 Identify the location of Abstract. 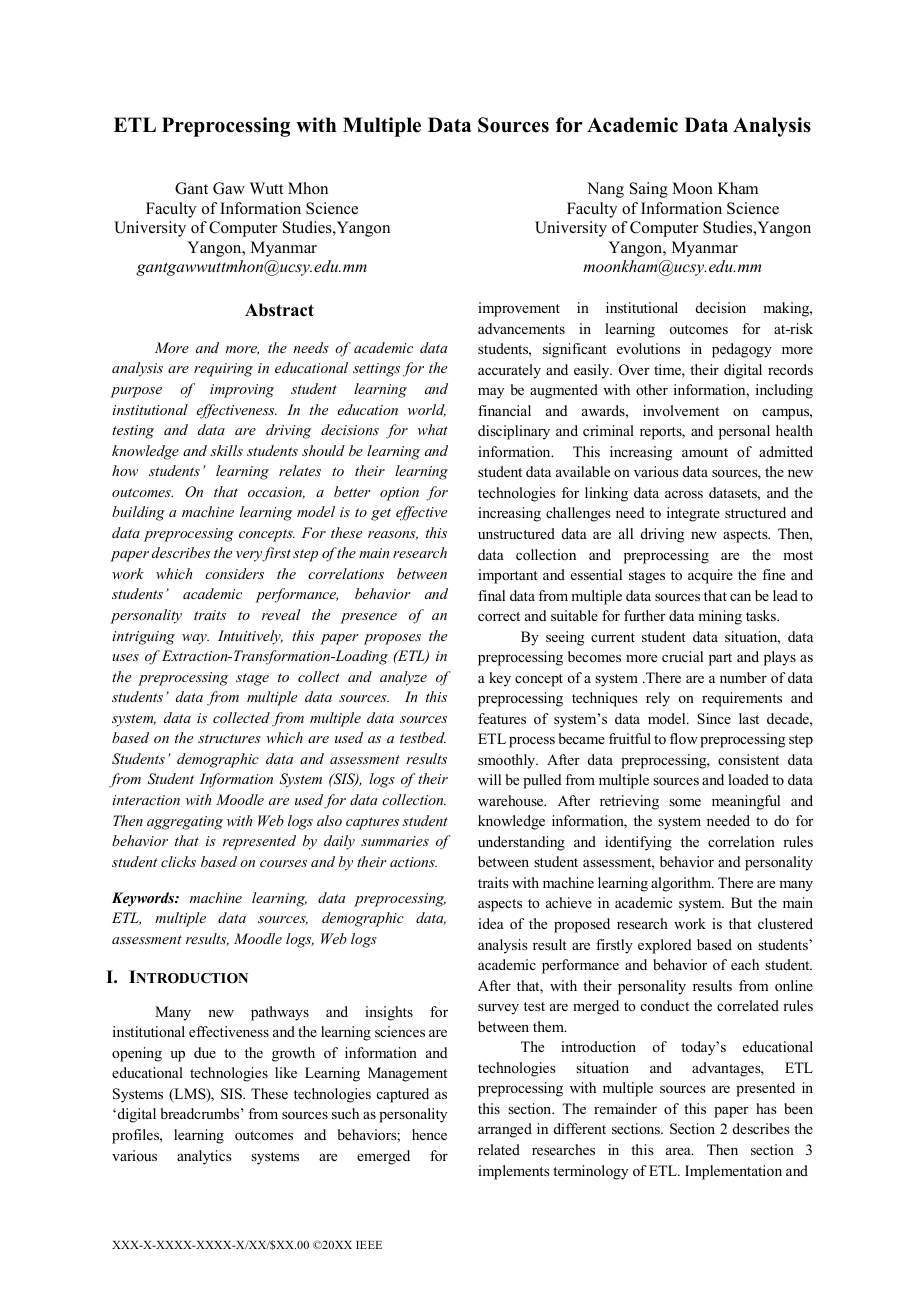
(279, 310).
